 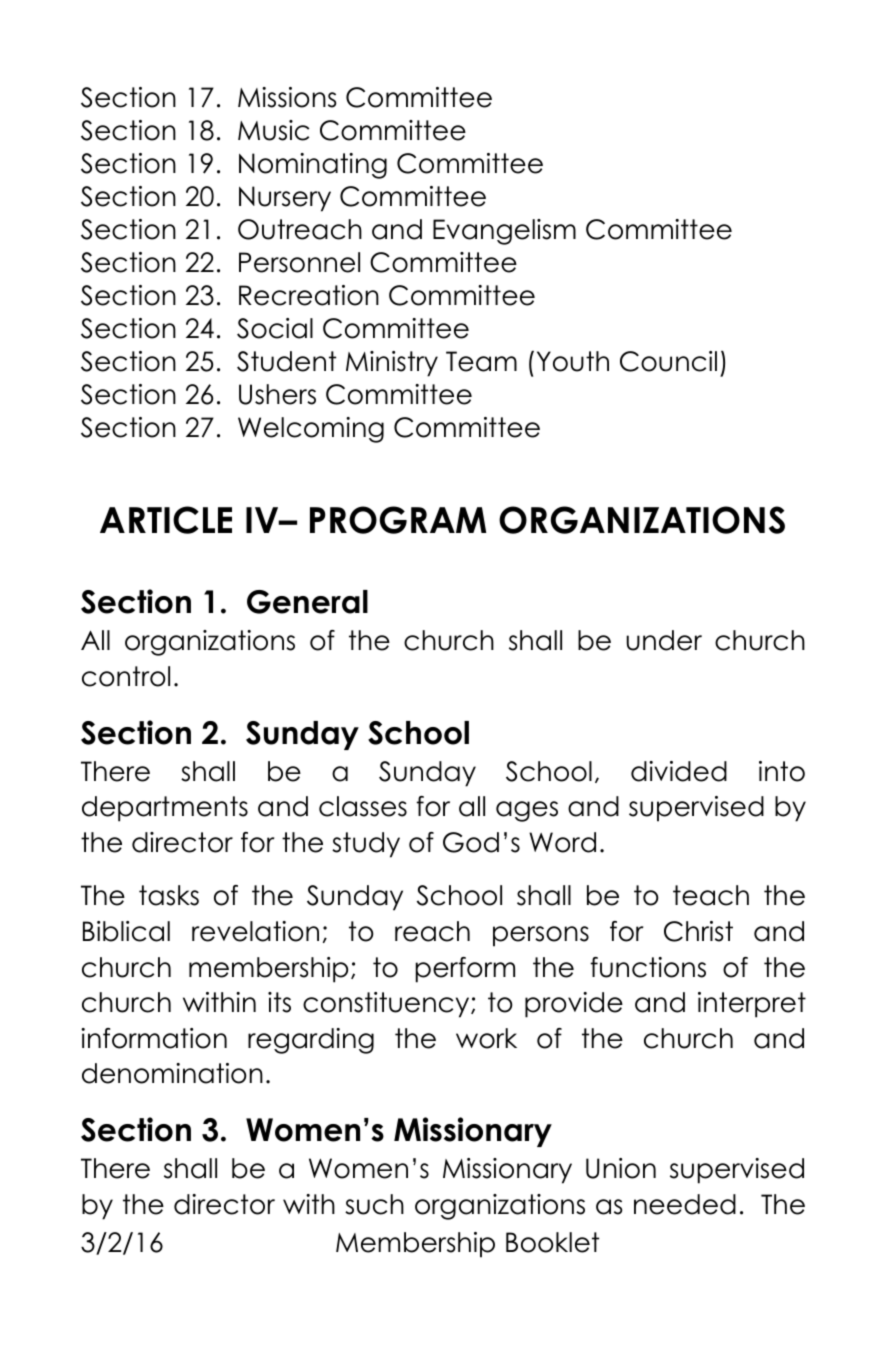 What do you see at coordinates (481, 361) in the page?
I see `Team` at bounding box center [481, 361].
